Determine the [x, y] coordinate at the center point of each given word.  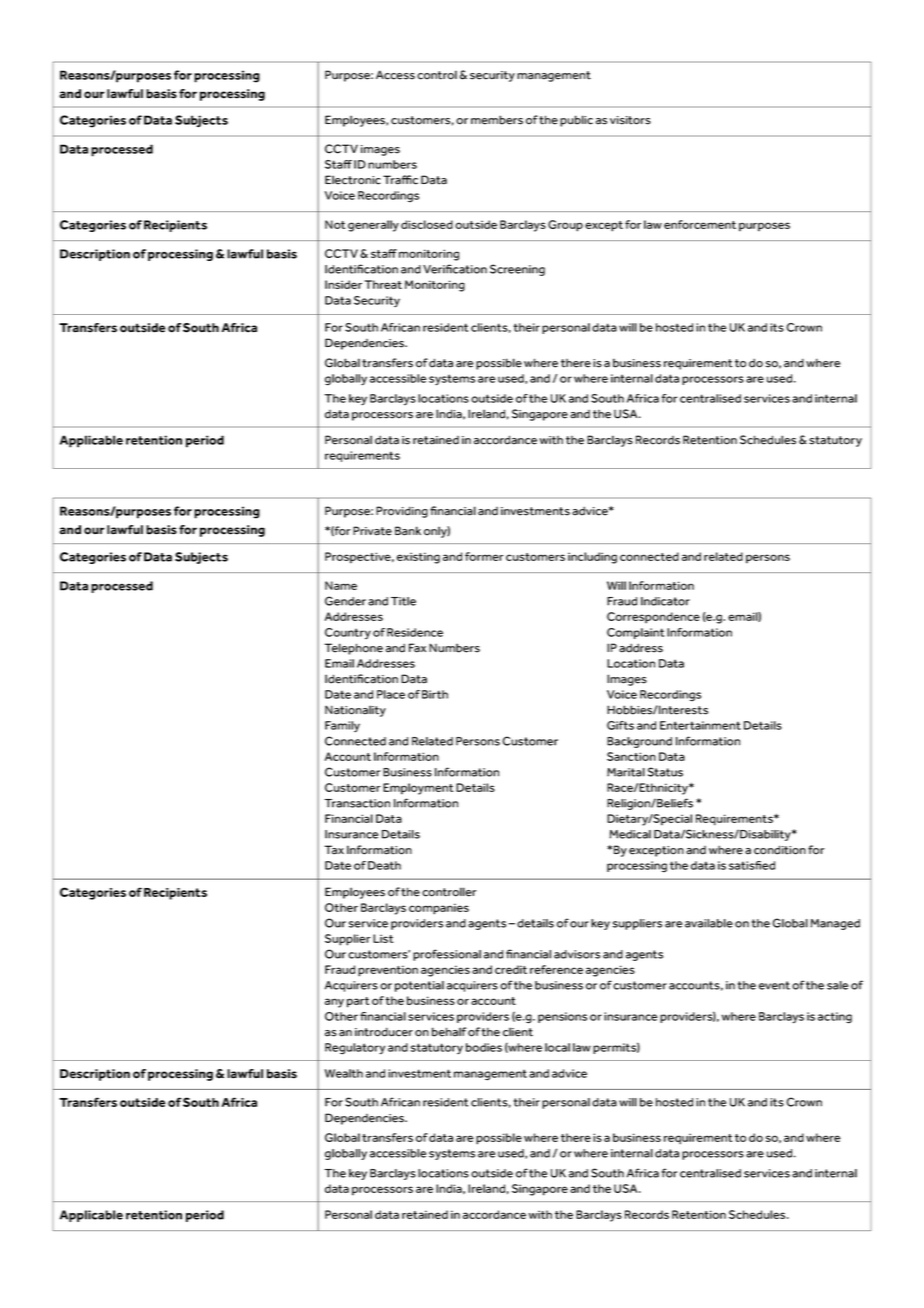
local [557, 1047]
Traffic [400, 180]
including [592, 558]
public [576, 121]
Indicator [665, 601]
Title [403, 601]
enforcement [700, 224]
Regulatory [355, 1049]
